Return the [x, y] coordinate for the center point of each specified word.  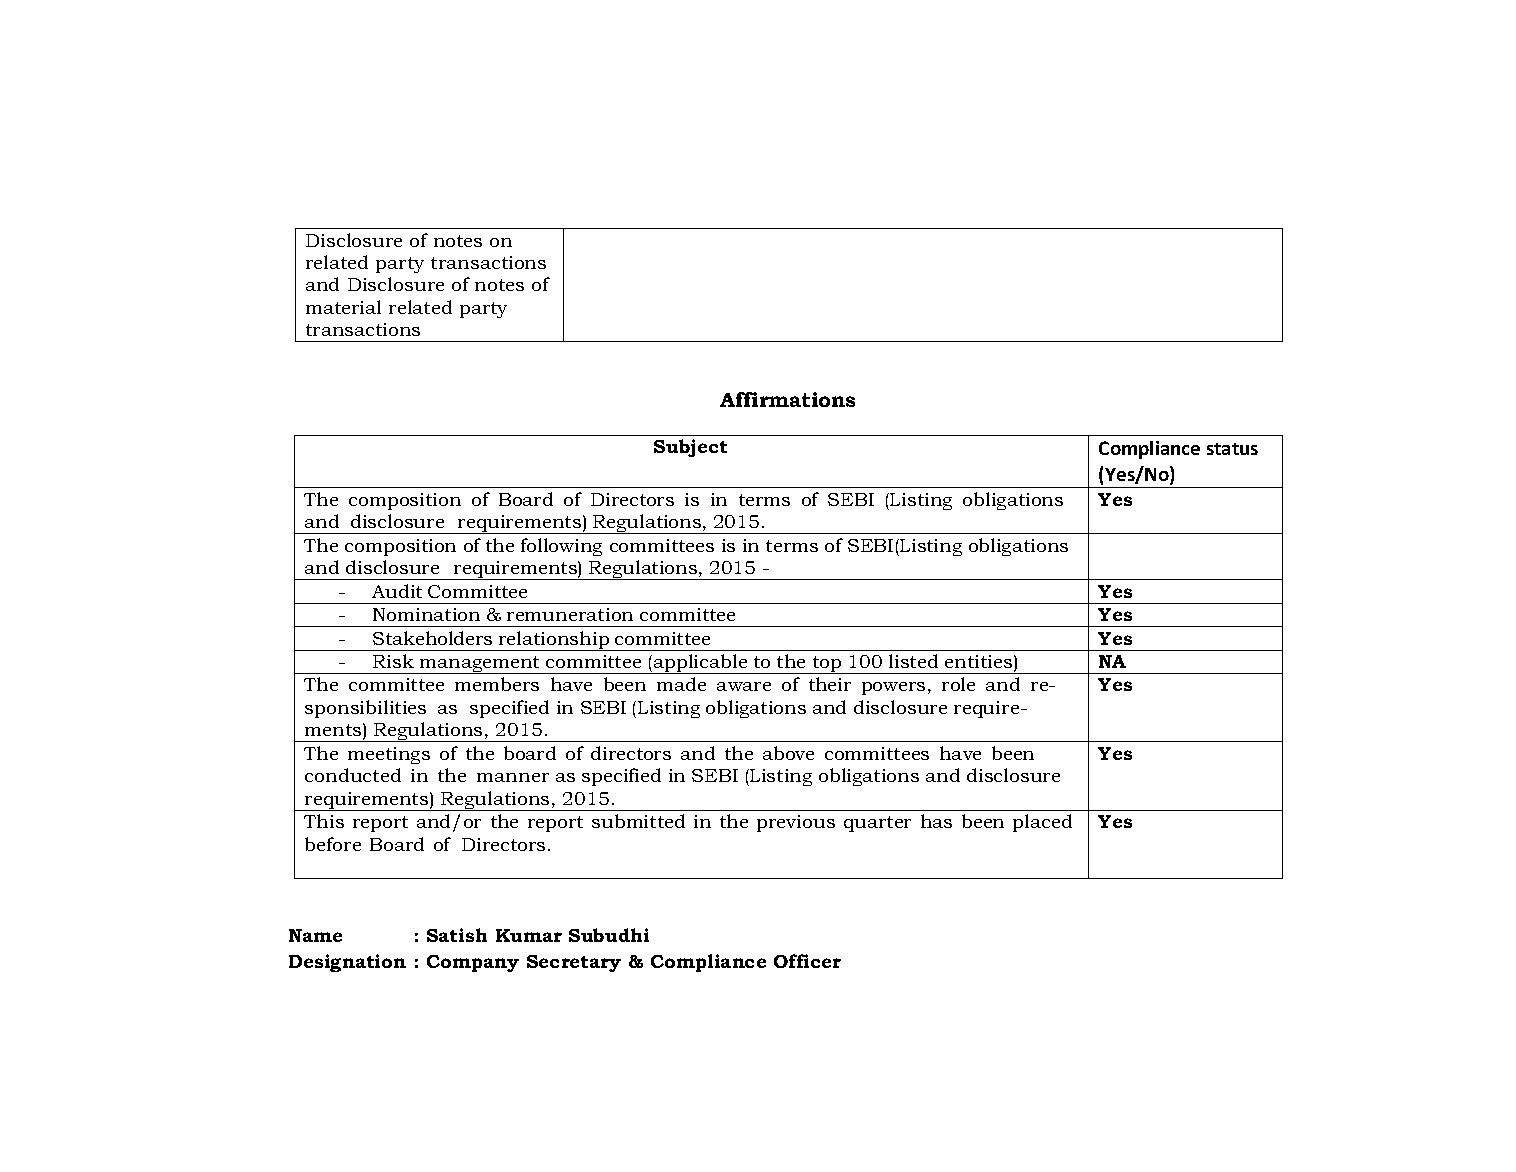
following [561, 547]
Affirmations [787, 399]
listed [913, 661]
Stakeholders [432, 638]
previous [796, 823]
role [958, 684]
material [343, 307]
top [827, 665]
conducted [353, 775]
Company [473, 963]
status [1232, 449]
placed [1042, 823]
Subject [690, 448]
